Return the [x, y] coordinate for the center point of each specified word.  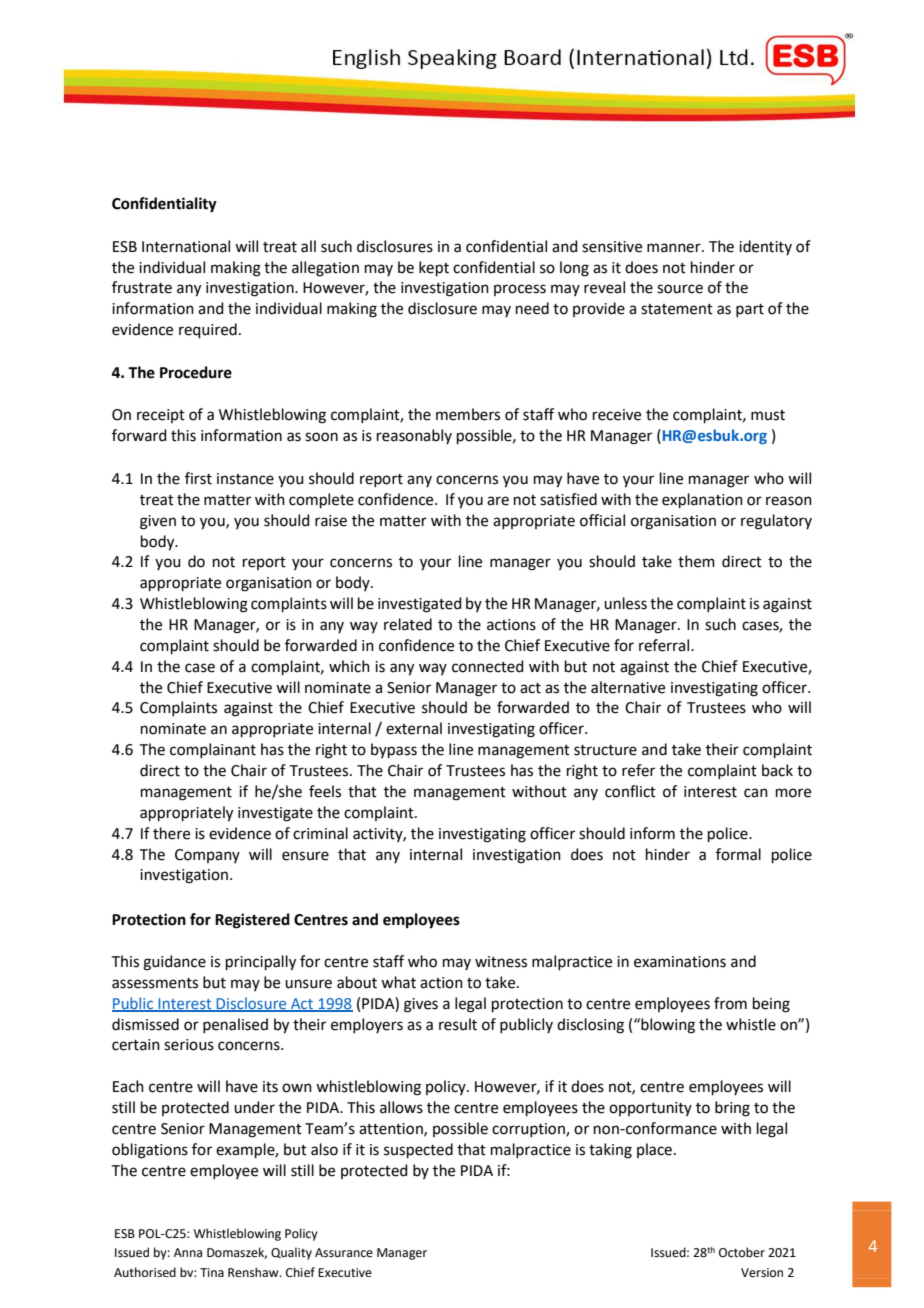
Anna [188, 1252]
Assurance [344, 1253]
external [414, 728]
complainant [213, 750]
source [680, 289]
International [186, 246]
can [756, 793]
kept [434, 268]
